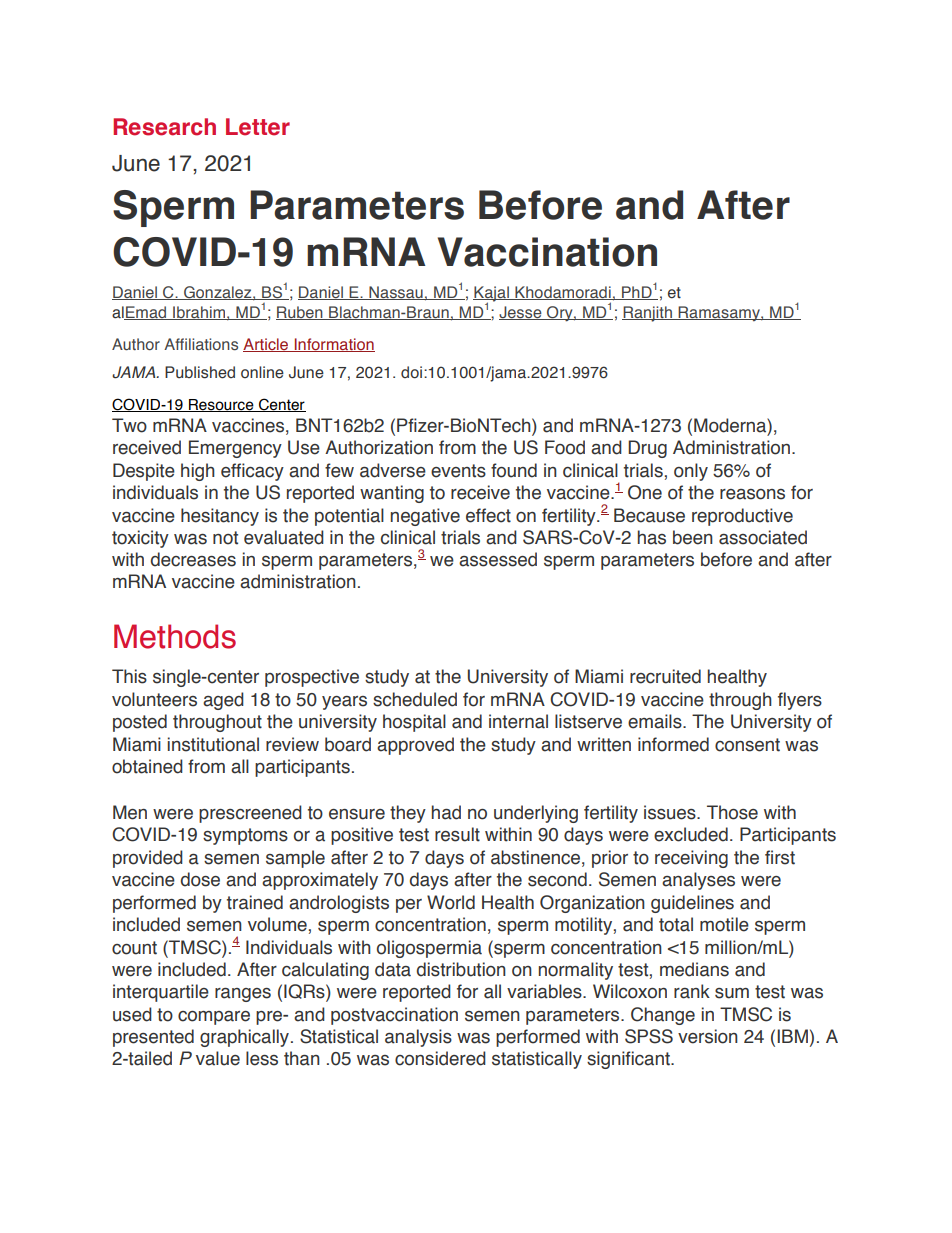 Image resolution: width=952 pixels, height=1233 pixels. I want to click on assessed, so click(498, 559).
